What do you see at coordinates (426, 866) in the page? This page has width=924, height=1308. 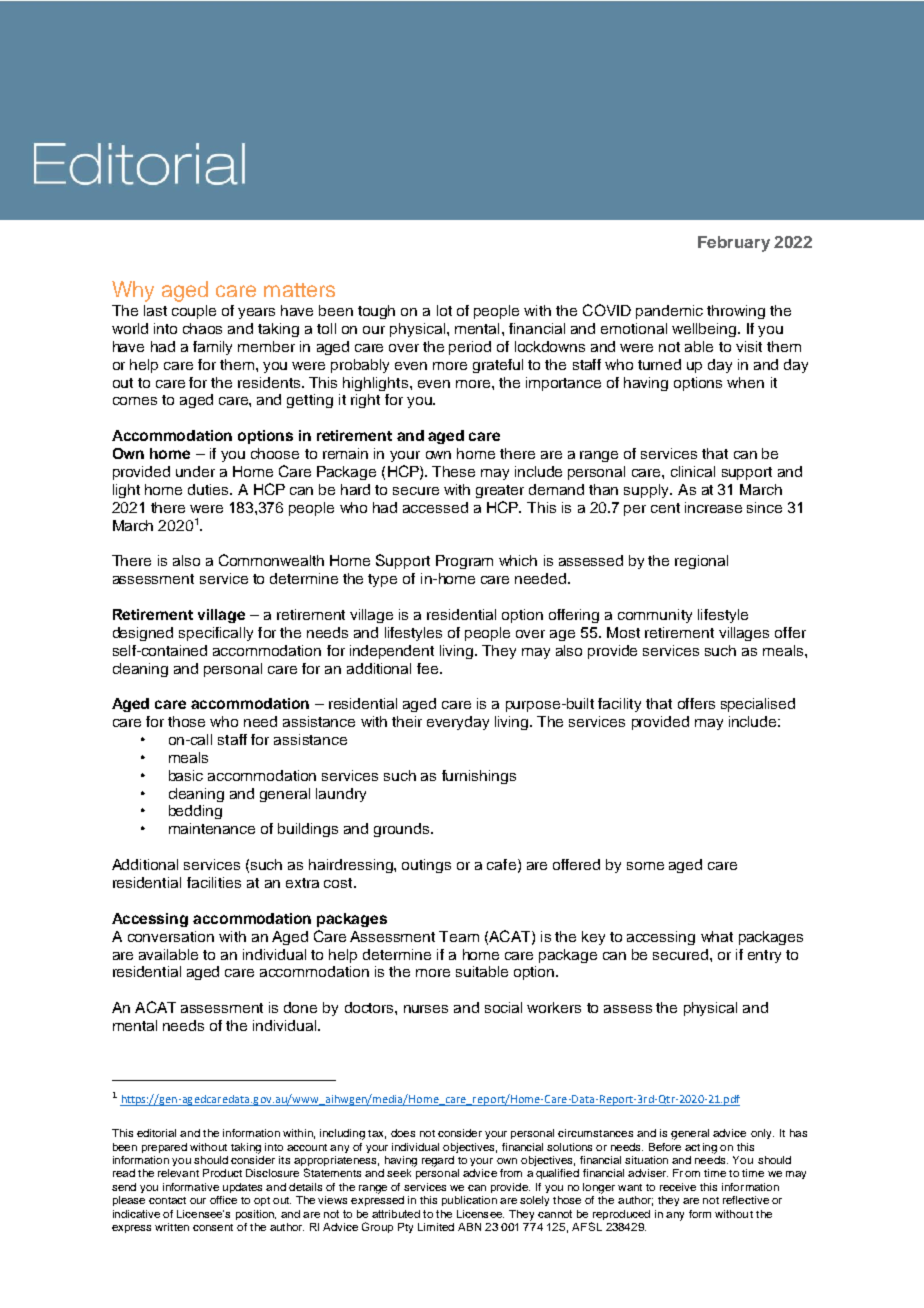 I see `outings` at bounding box center [426, 866].
